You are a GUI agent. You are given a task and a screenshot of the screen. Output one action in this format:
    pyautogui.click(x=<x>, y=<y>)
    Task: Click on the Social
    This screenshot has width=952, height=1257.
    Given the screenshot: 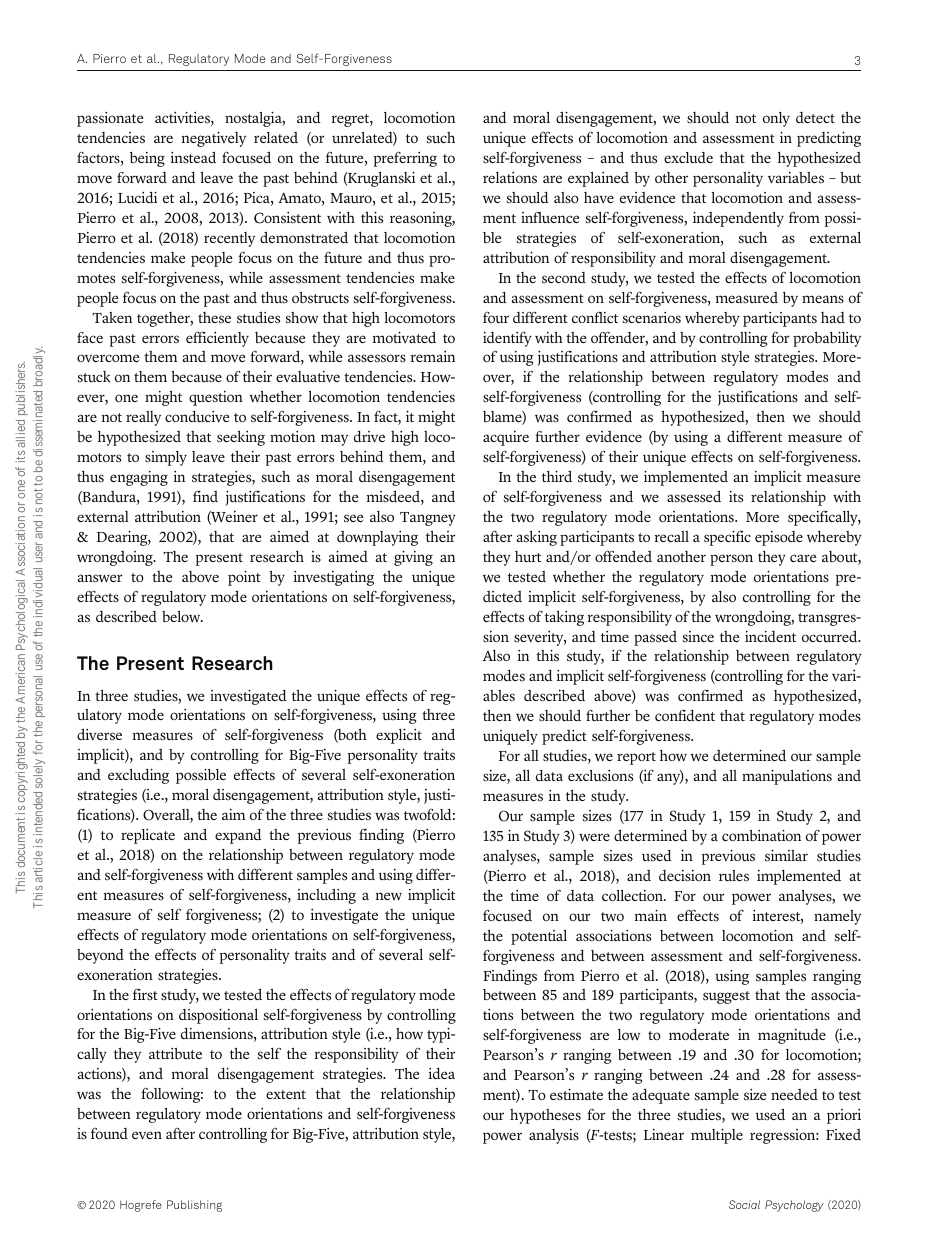 What is the action you would take?
    pyautogui.click(x=744, y=1204)
